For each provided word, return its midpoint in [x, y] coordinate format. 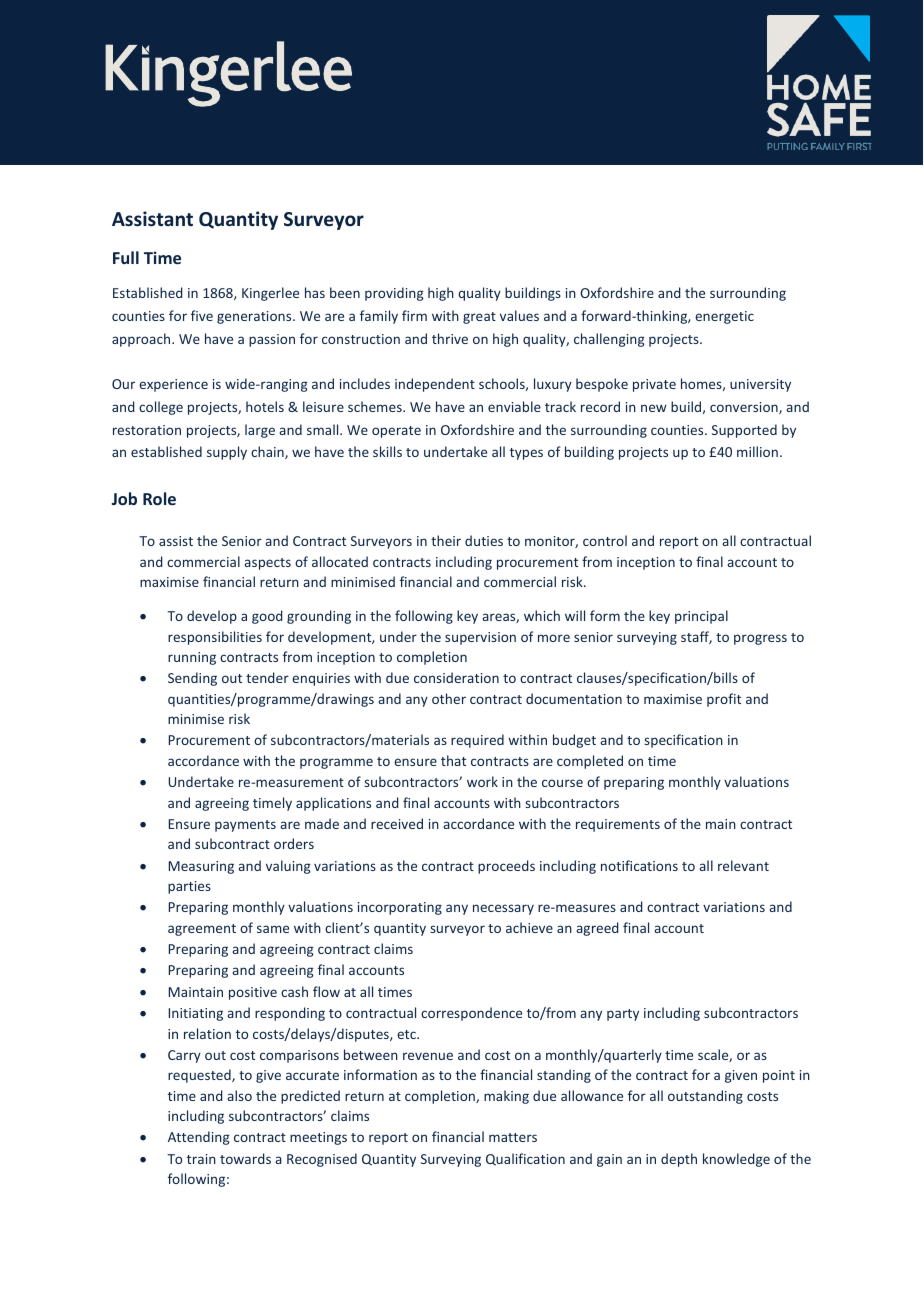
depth [679, 1160]
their [446, 540]
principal [701, 617]
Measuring [201, 867]
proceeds [506, 867]
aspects [267, 564]
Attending [199, 1138]
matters [513, 1137]
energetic [724, 317]
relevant [743, 865]
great [479, 318]
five [202, 315]
